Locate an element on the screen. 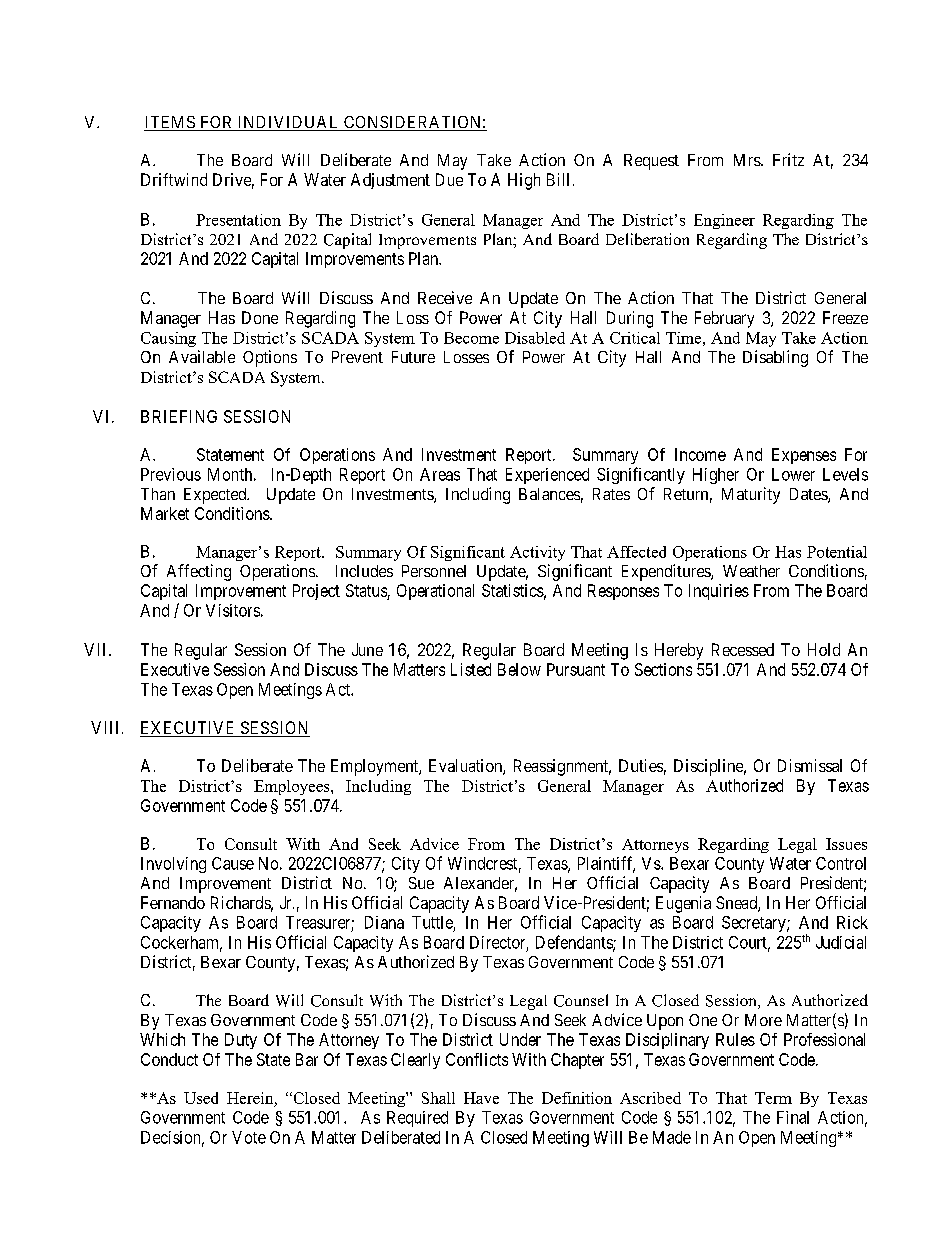  Control is located at coordinates (841, 863).
